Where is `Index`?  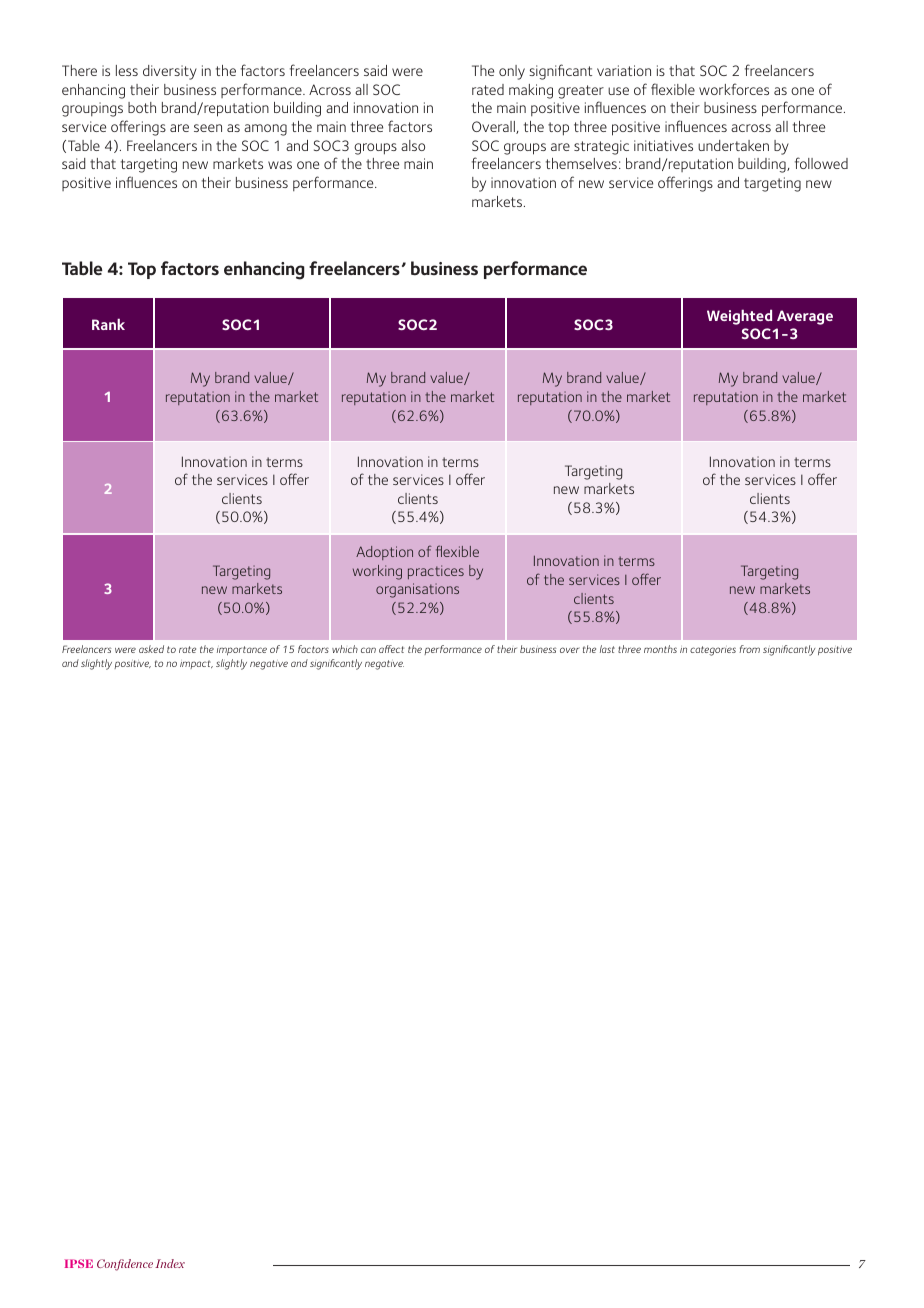 Index is located at coordinates (170, 1263).
